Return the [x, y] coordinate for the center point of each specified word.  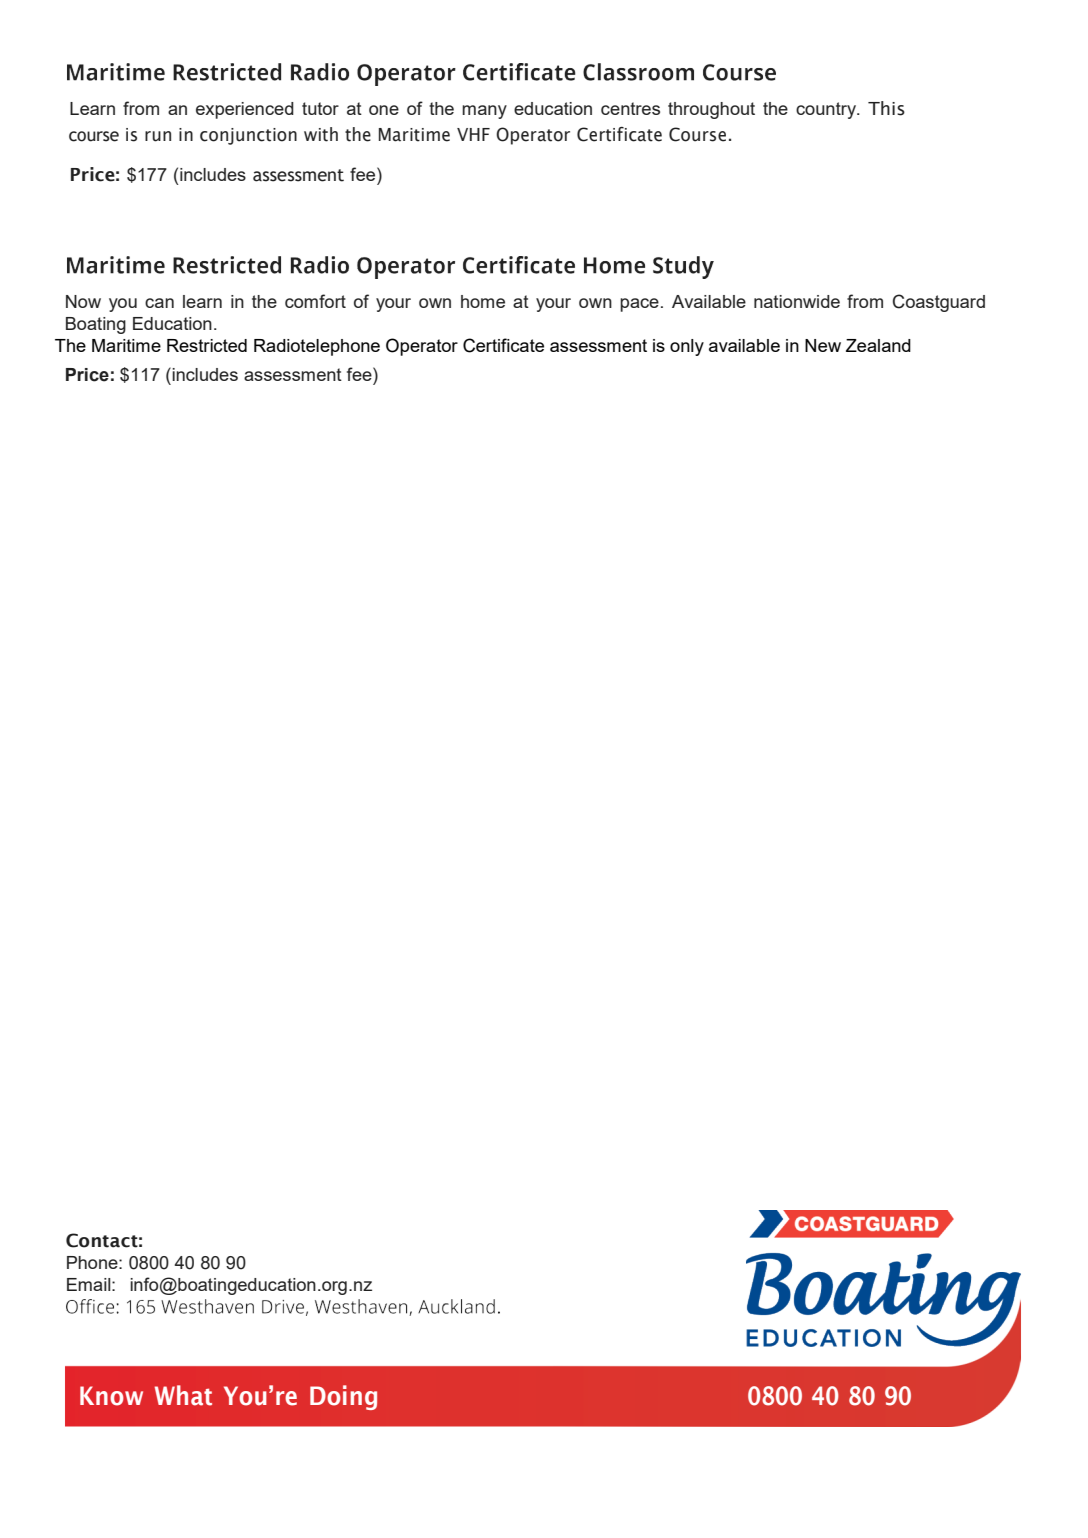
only [687, 347]
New [823, 345]
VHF [473, 134]
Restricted [207, 345]
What [183, 1395]
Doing [343, 1397]
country [827, 110]
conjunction [248, 136]
